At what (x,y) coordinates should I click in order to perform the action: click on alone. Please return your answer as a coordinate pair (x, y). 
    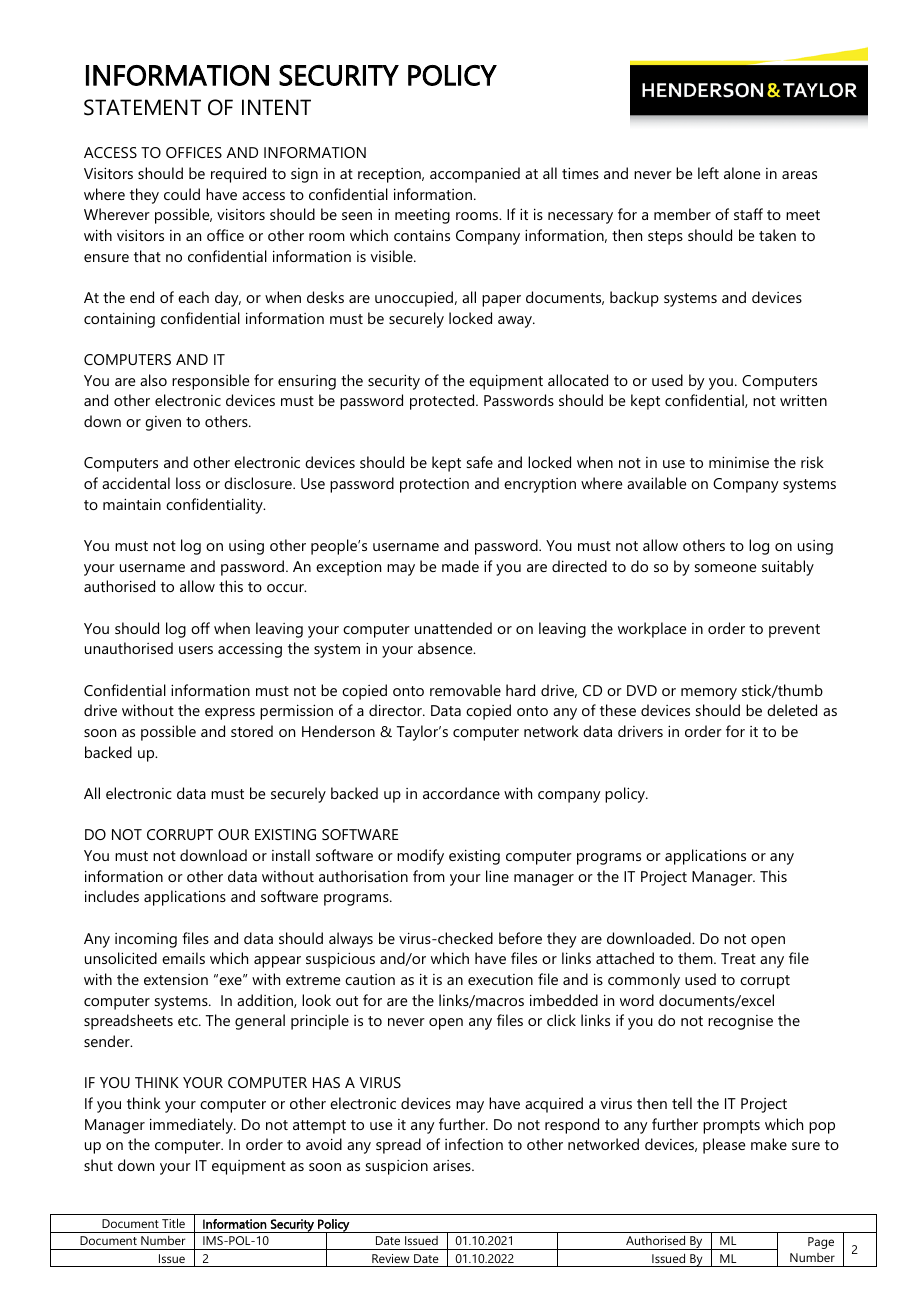
    Looking at the image, I should click on (742, 173).
